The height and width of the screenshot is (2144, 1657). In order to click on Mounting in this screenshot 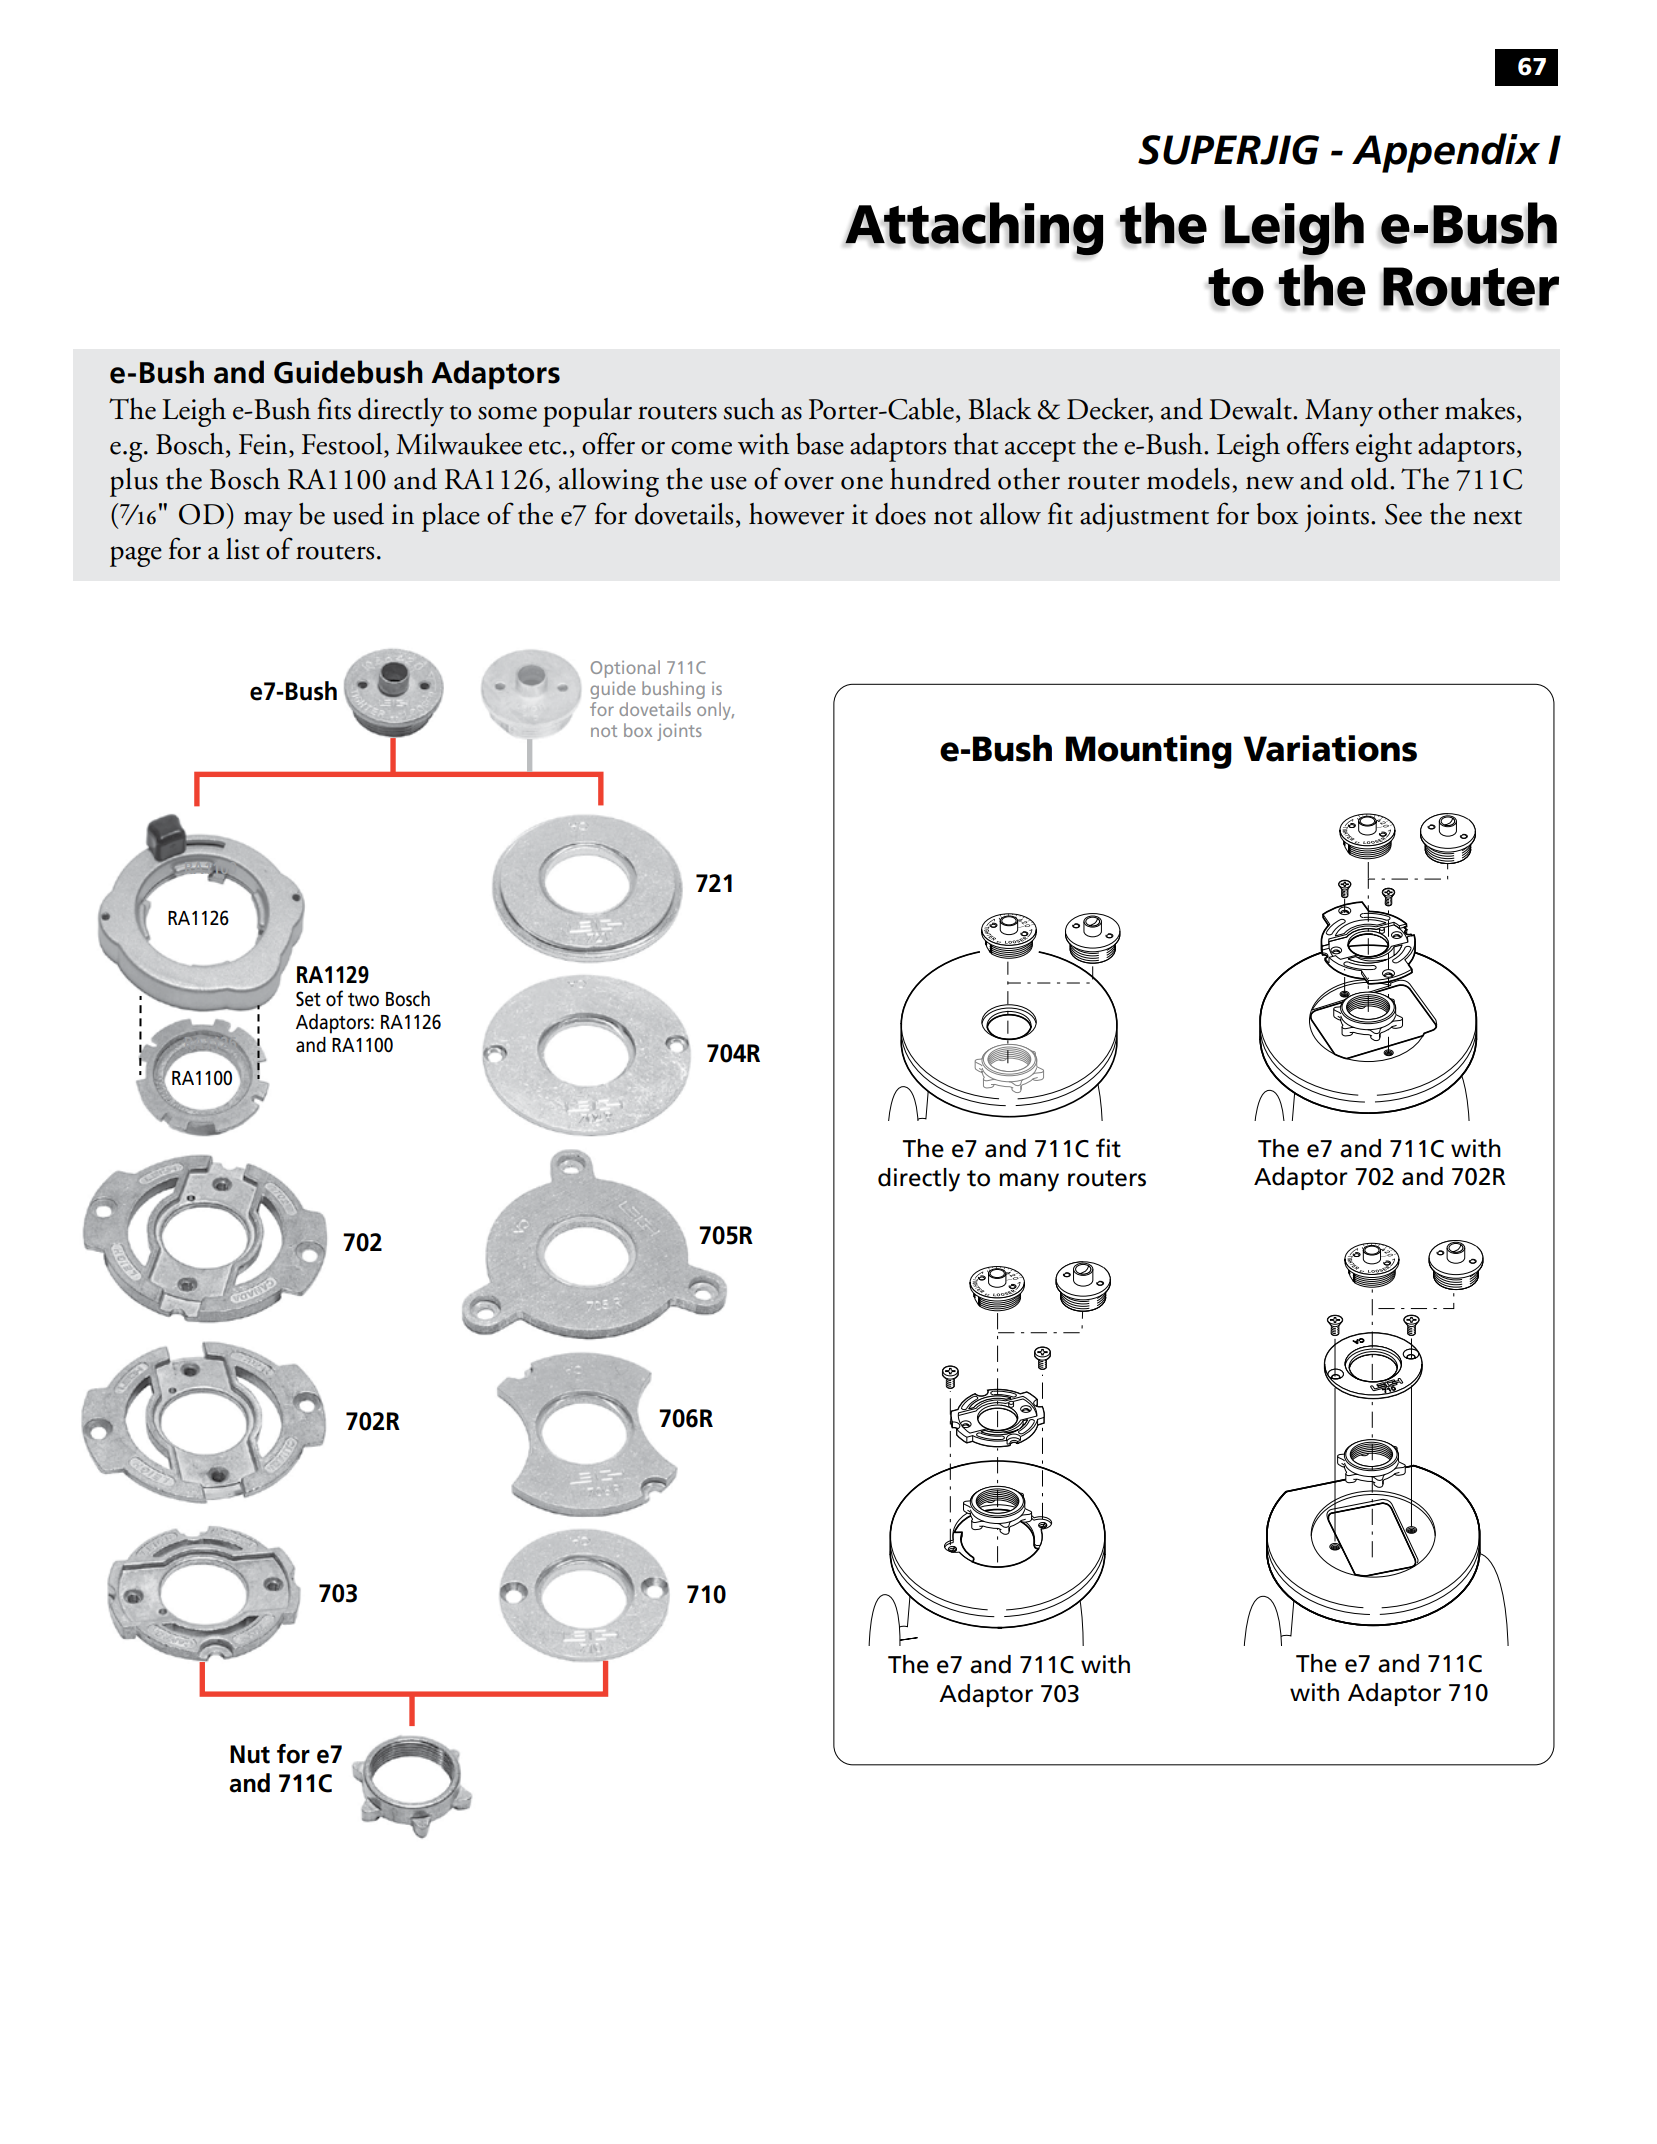, I will do `click(1149, 752)`.
